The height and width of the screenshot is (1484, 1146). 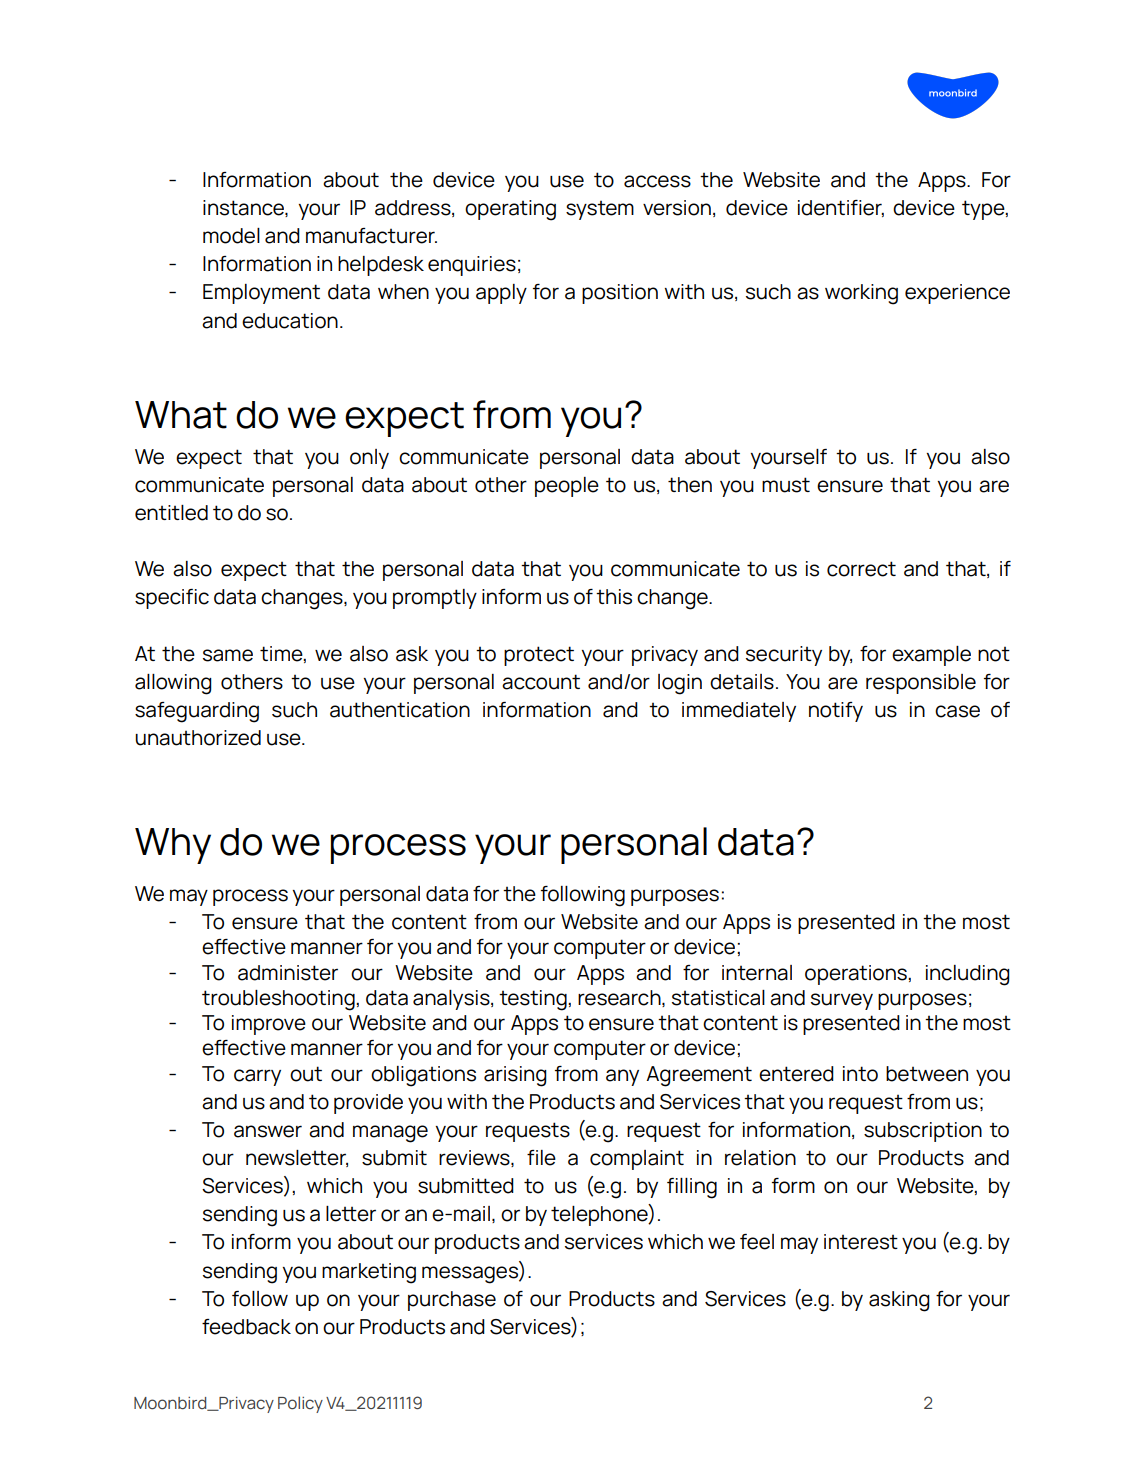 What do you see at coordinates (198, 738) in the screenshot?
I see `unauthorized` at bounding box center [198, 738].
